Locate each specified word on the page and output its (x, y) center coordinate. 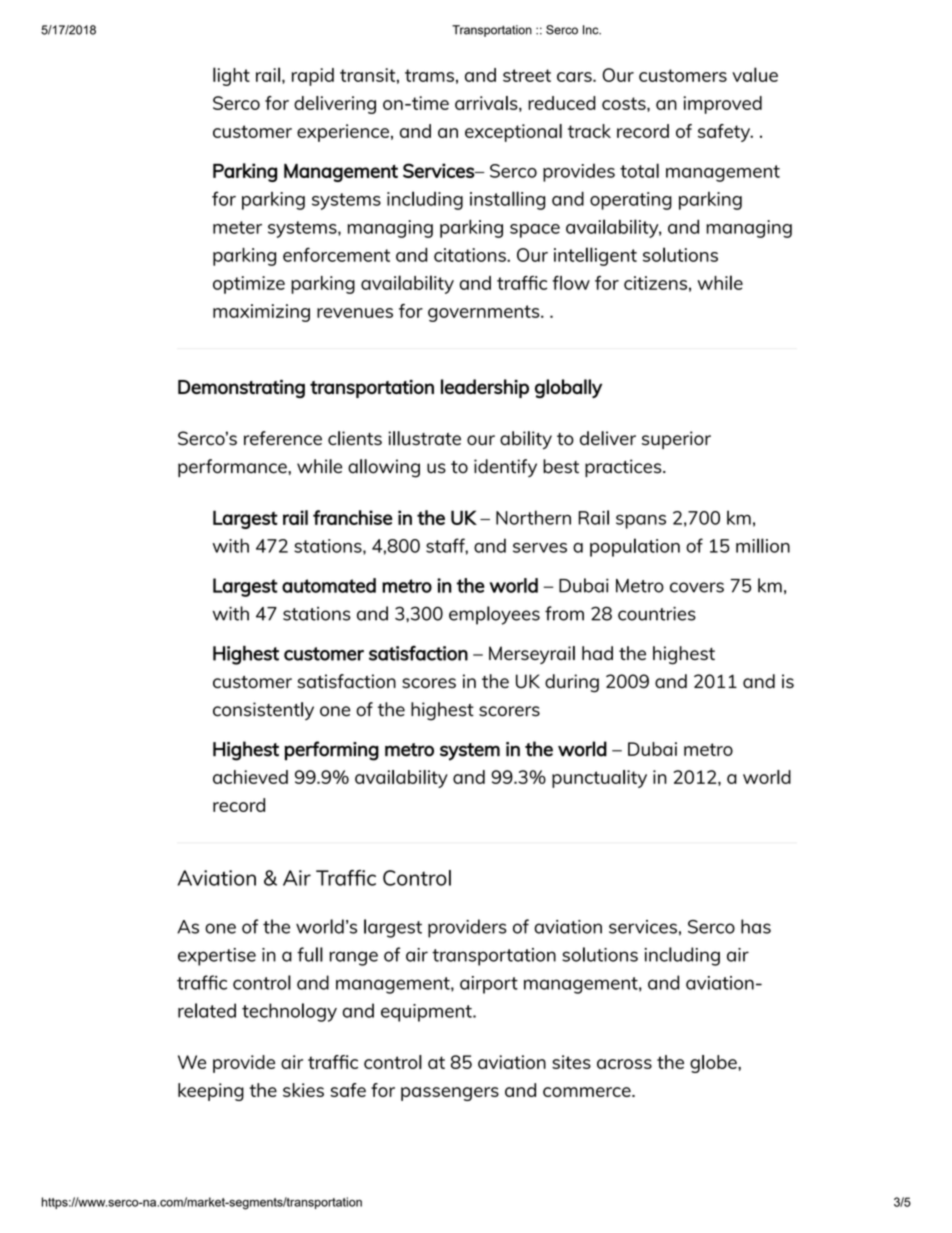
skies (303, 1090)
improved (723, 105)
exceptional (513, 133)
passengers (450, 1094)
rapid (313, 77)
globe (714, 1064)
